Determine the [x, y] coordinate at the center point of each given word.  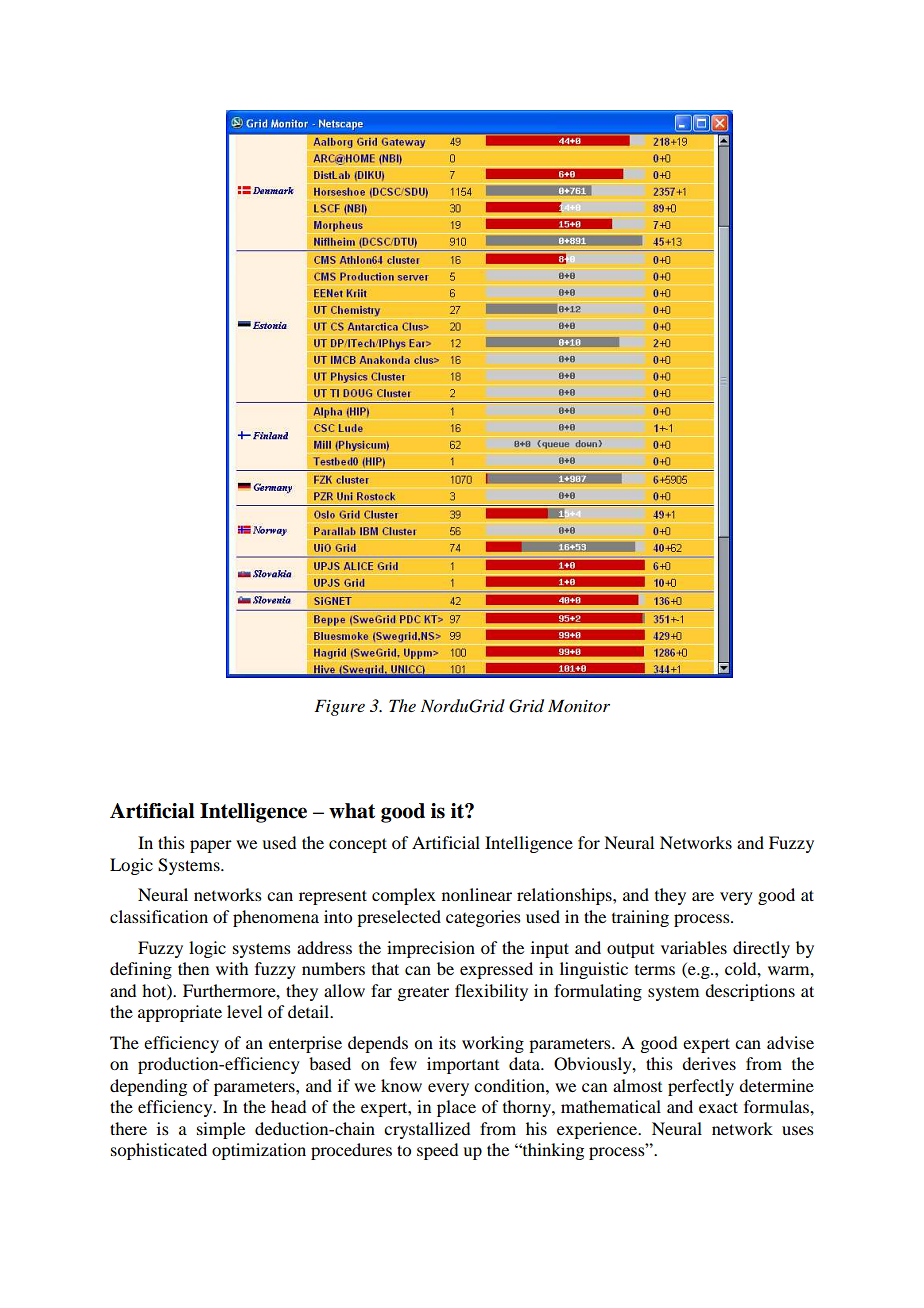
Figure [339, 707]
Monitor [579, 705]
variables [694, 947]
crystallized [427, 1130]
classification [159, 916]
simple [221, 1130]
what [352, 811]
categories [483, 918]
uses [798, 1130]
